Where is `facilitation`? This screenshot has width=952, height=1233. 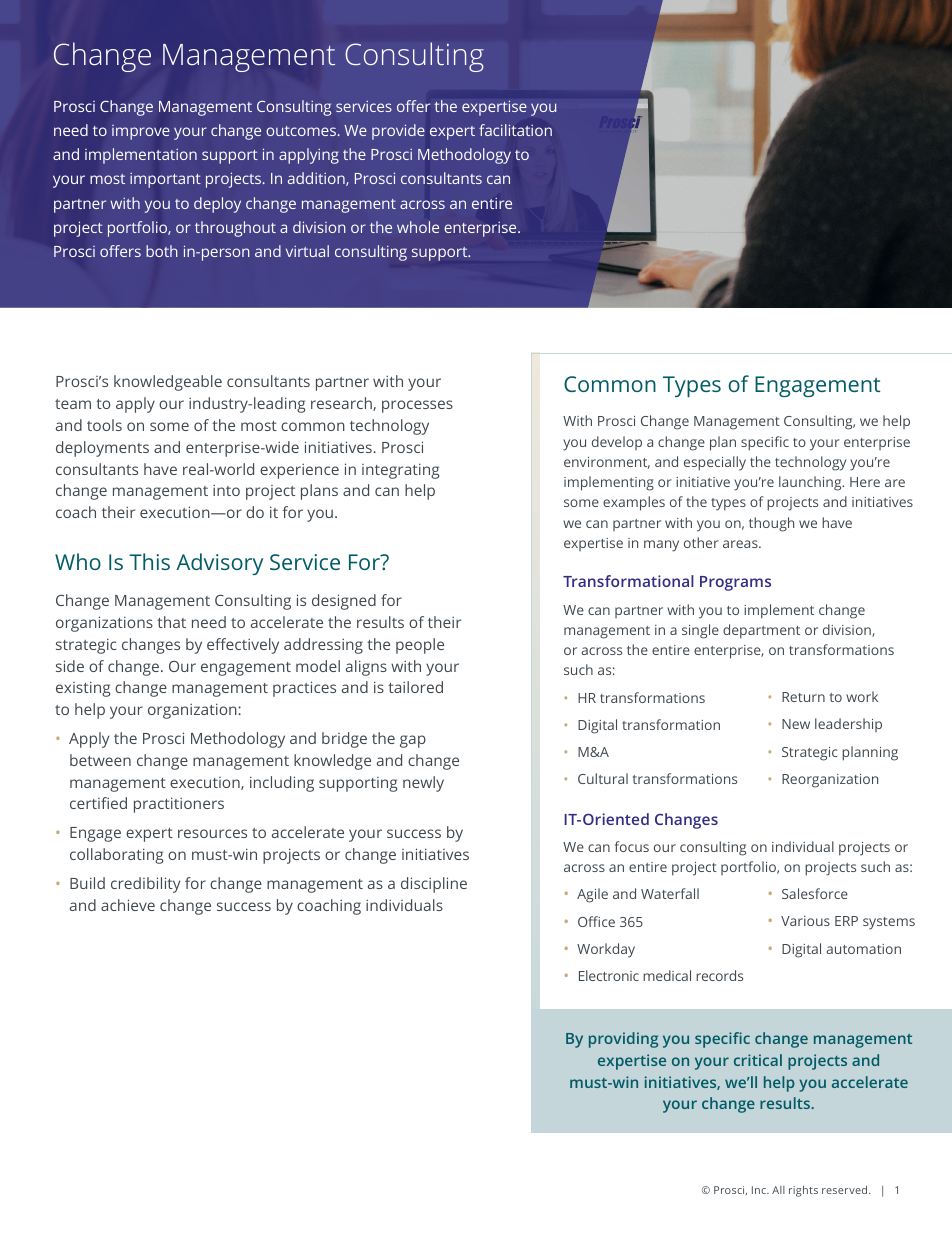
facilitation is located at coordinates (515, 130).
